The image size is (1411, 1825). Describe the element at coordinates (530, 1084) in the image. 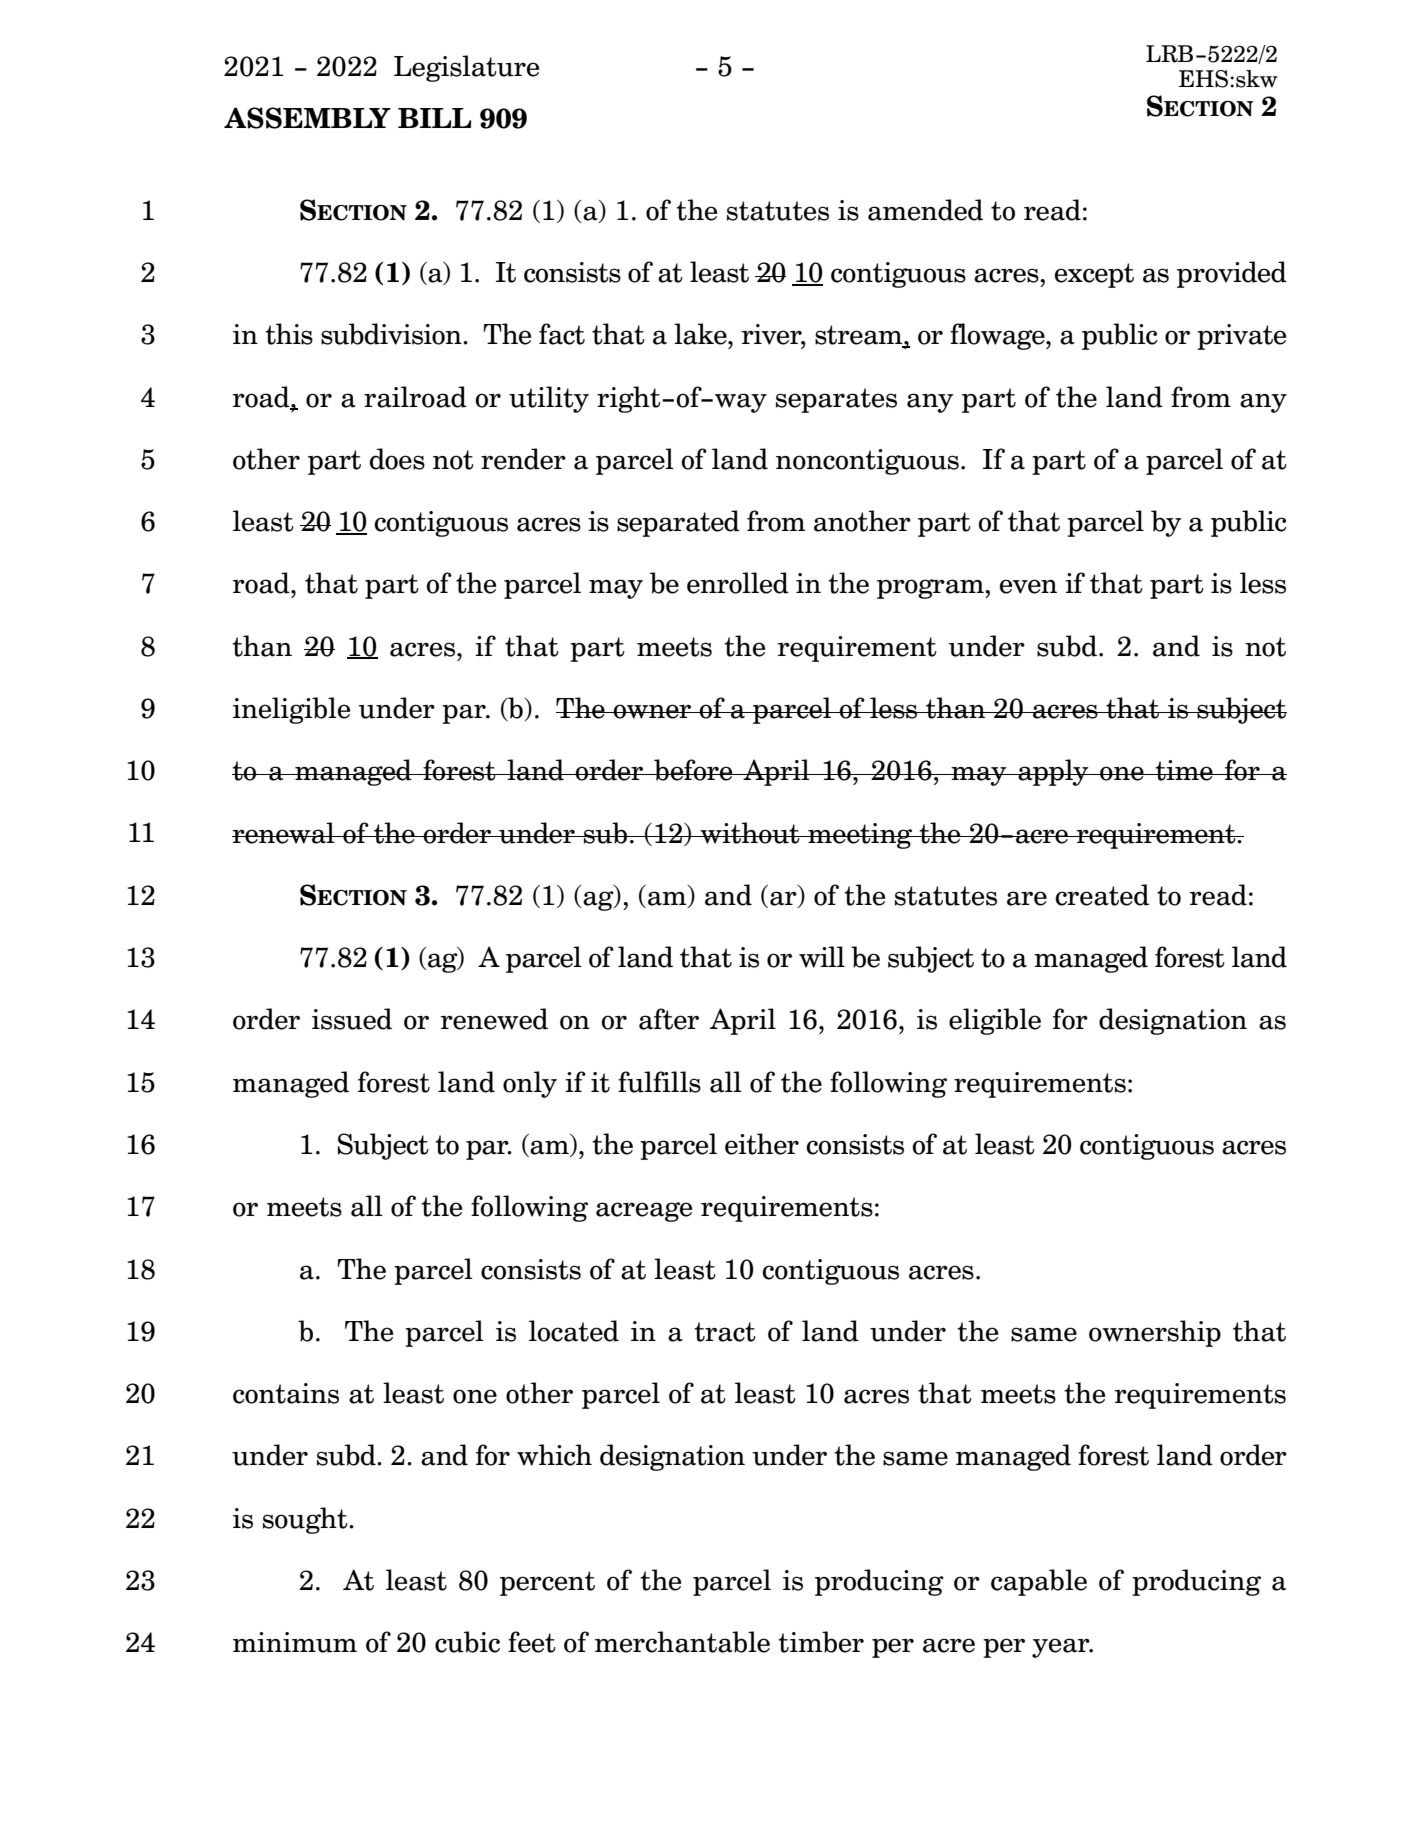

I see `only` at that location.
